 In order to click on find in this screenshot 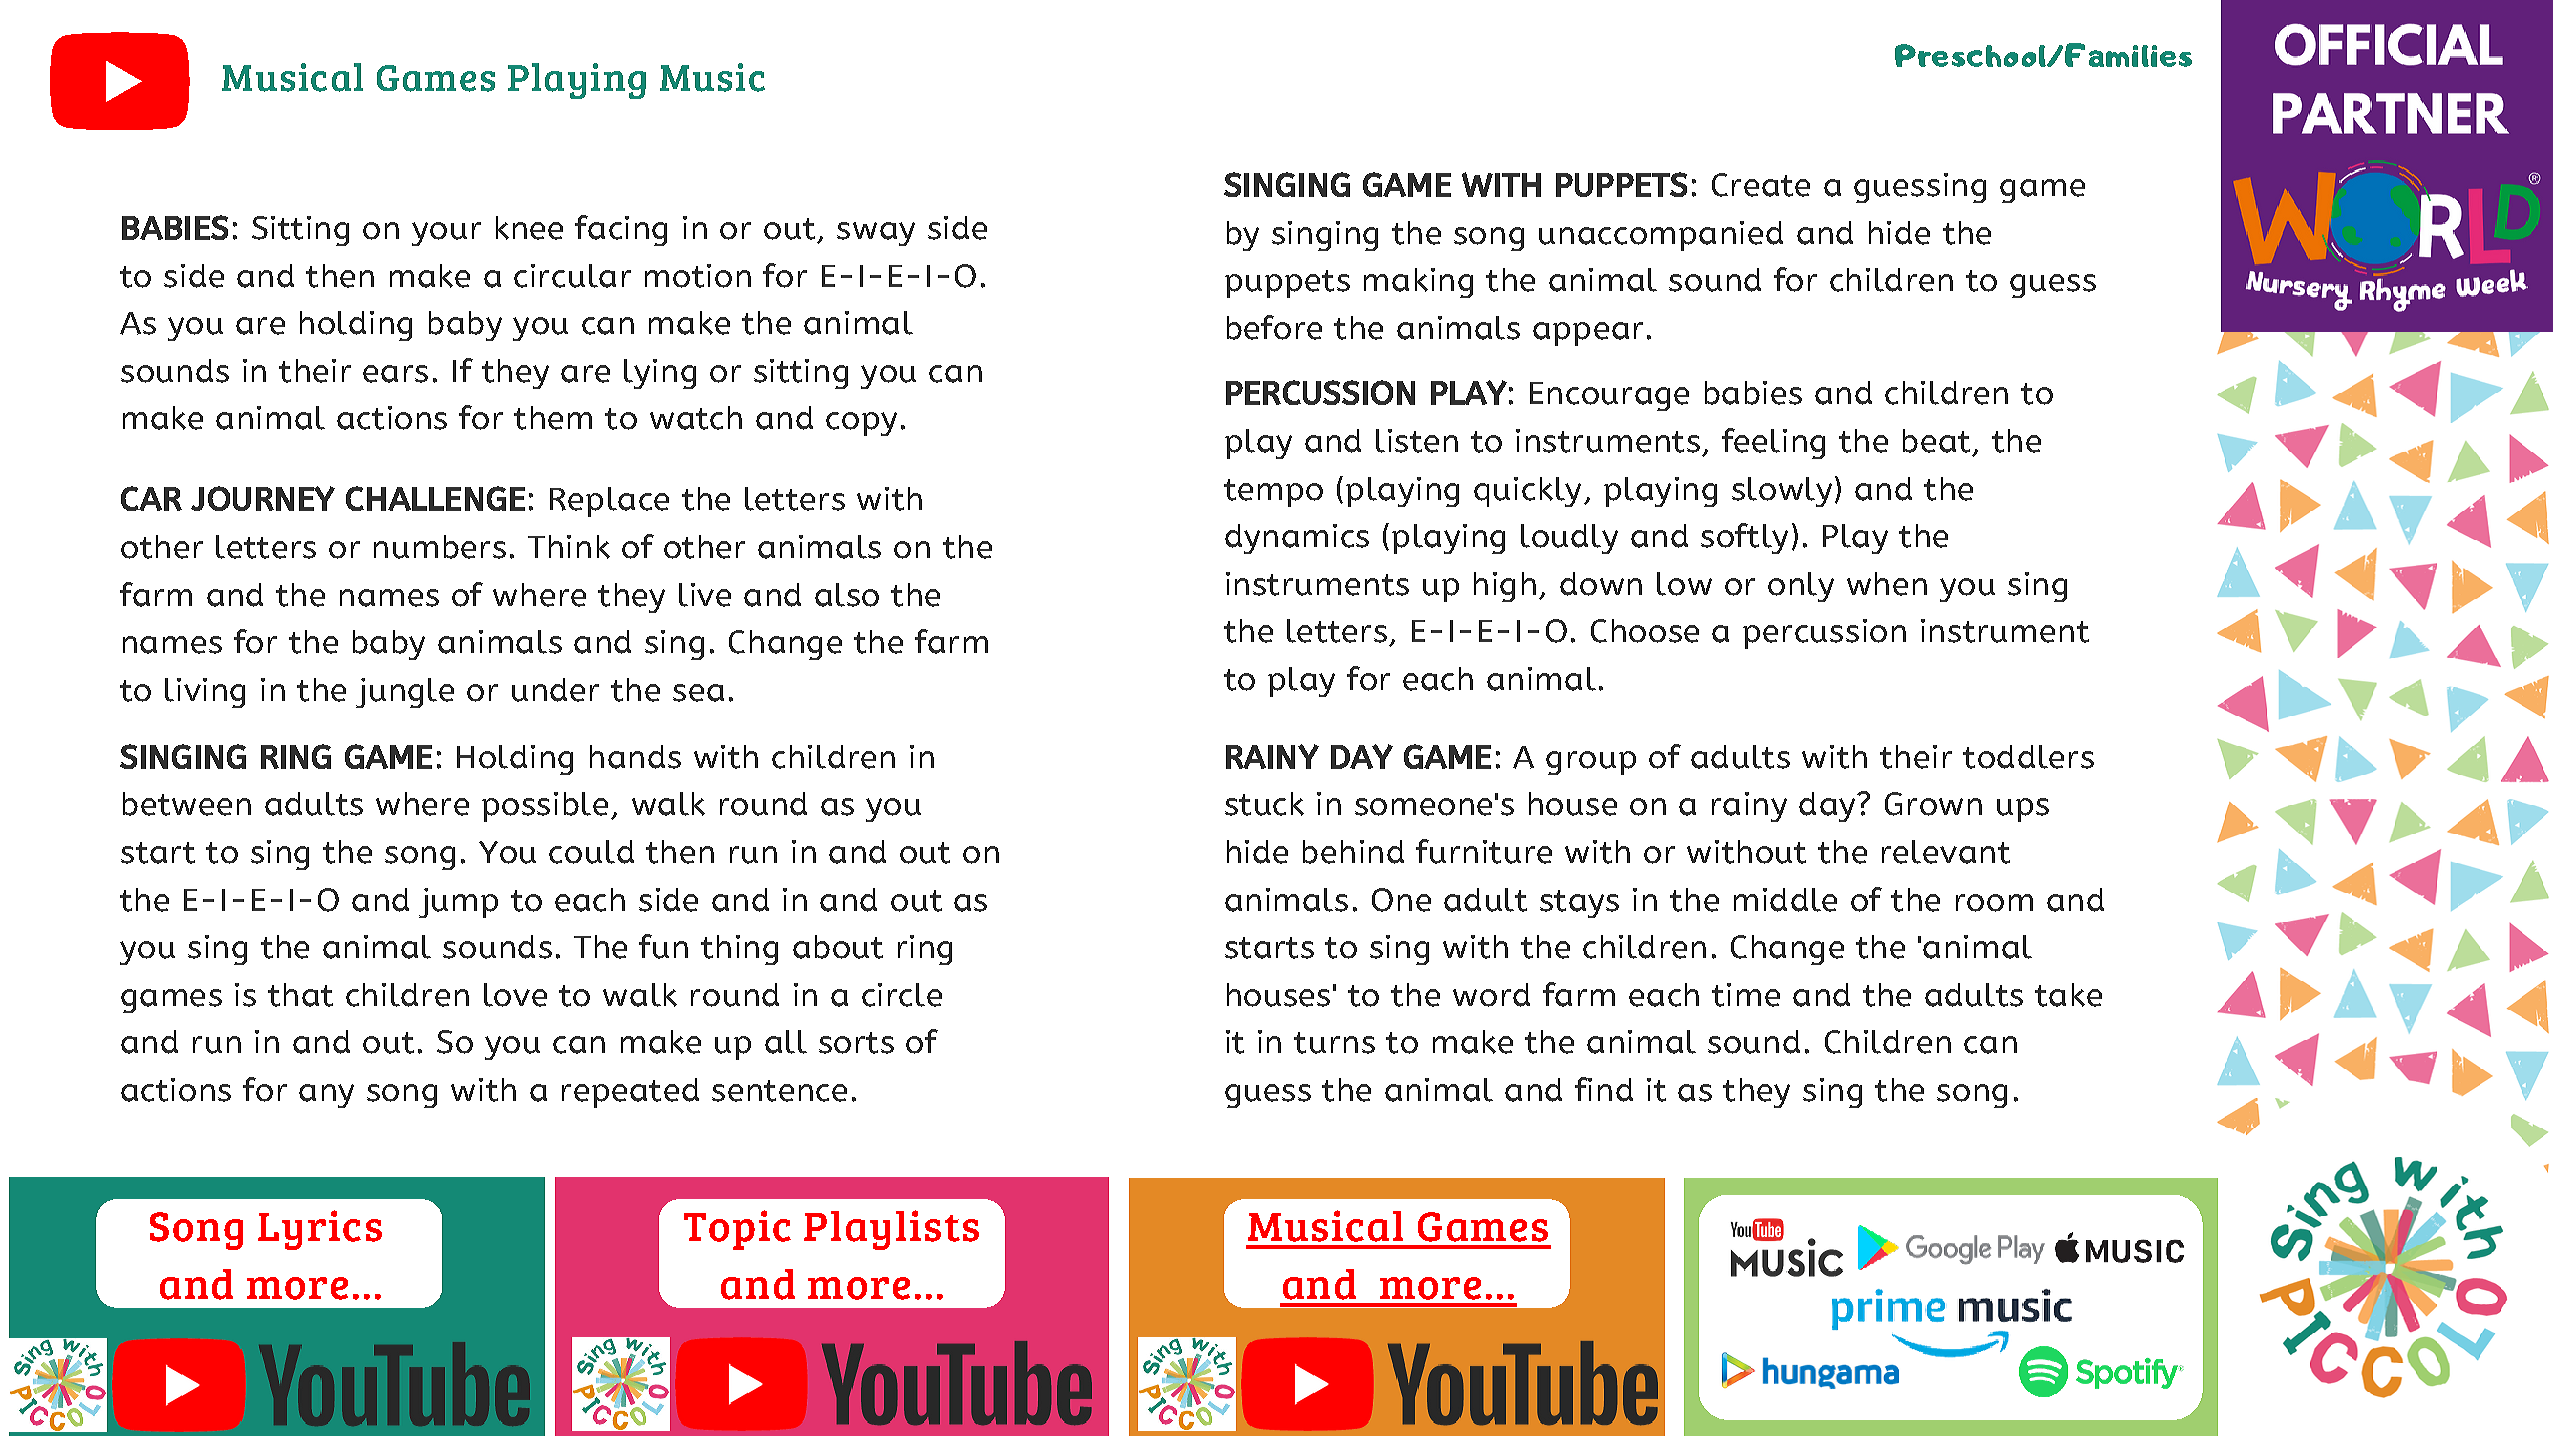, I will do `click(1604, 1089)`.
